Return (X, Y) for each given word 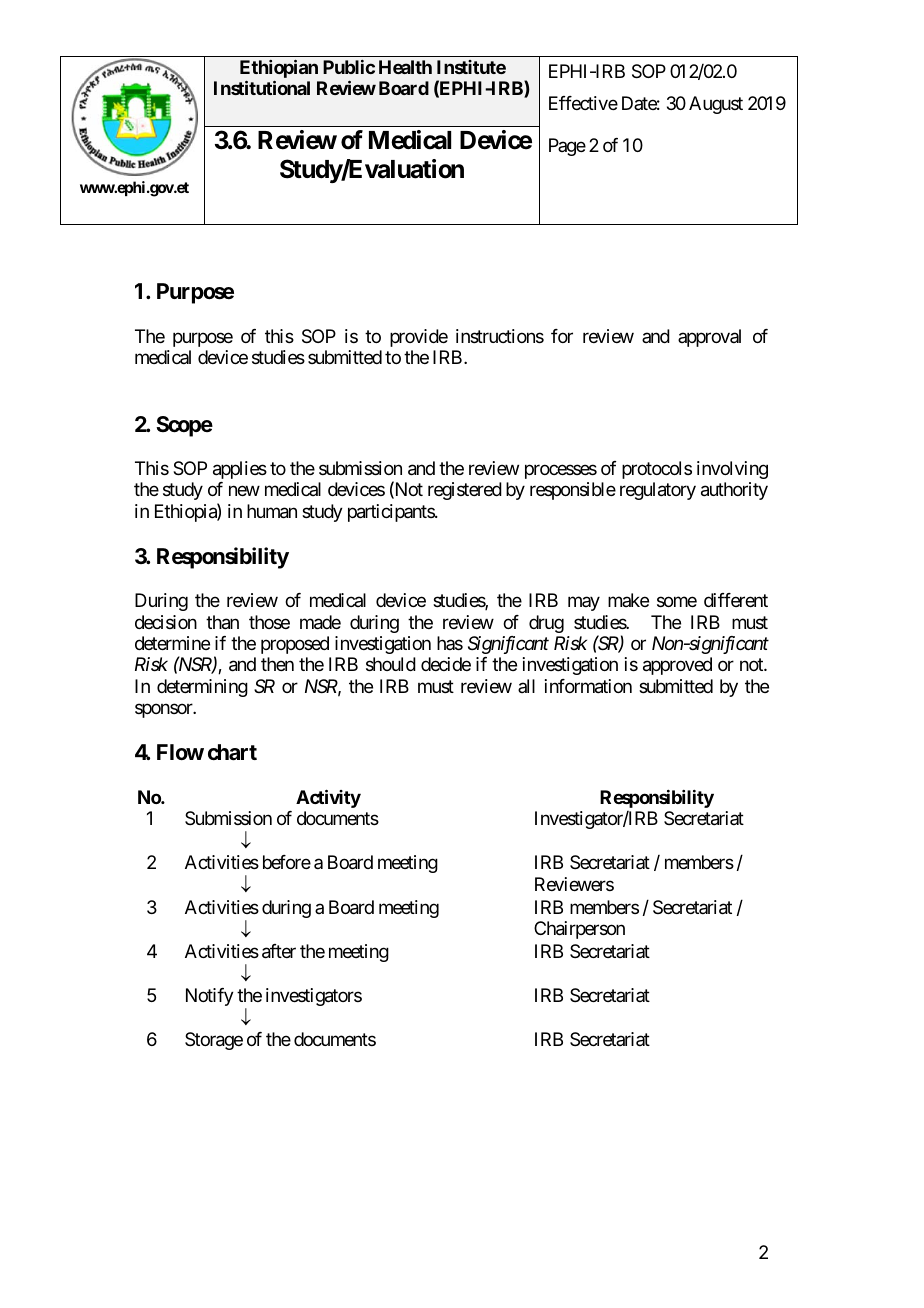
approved (677, 666)
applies (240, 470)
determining (202, 688)
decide (446, 664)
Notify (210, 997)
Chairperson (579, 930)
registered (465, 491)
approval (709, 338)
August (716, 105)
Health (405, 67)
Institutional (262, 88)
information (588, 686)
